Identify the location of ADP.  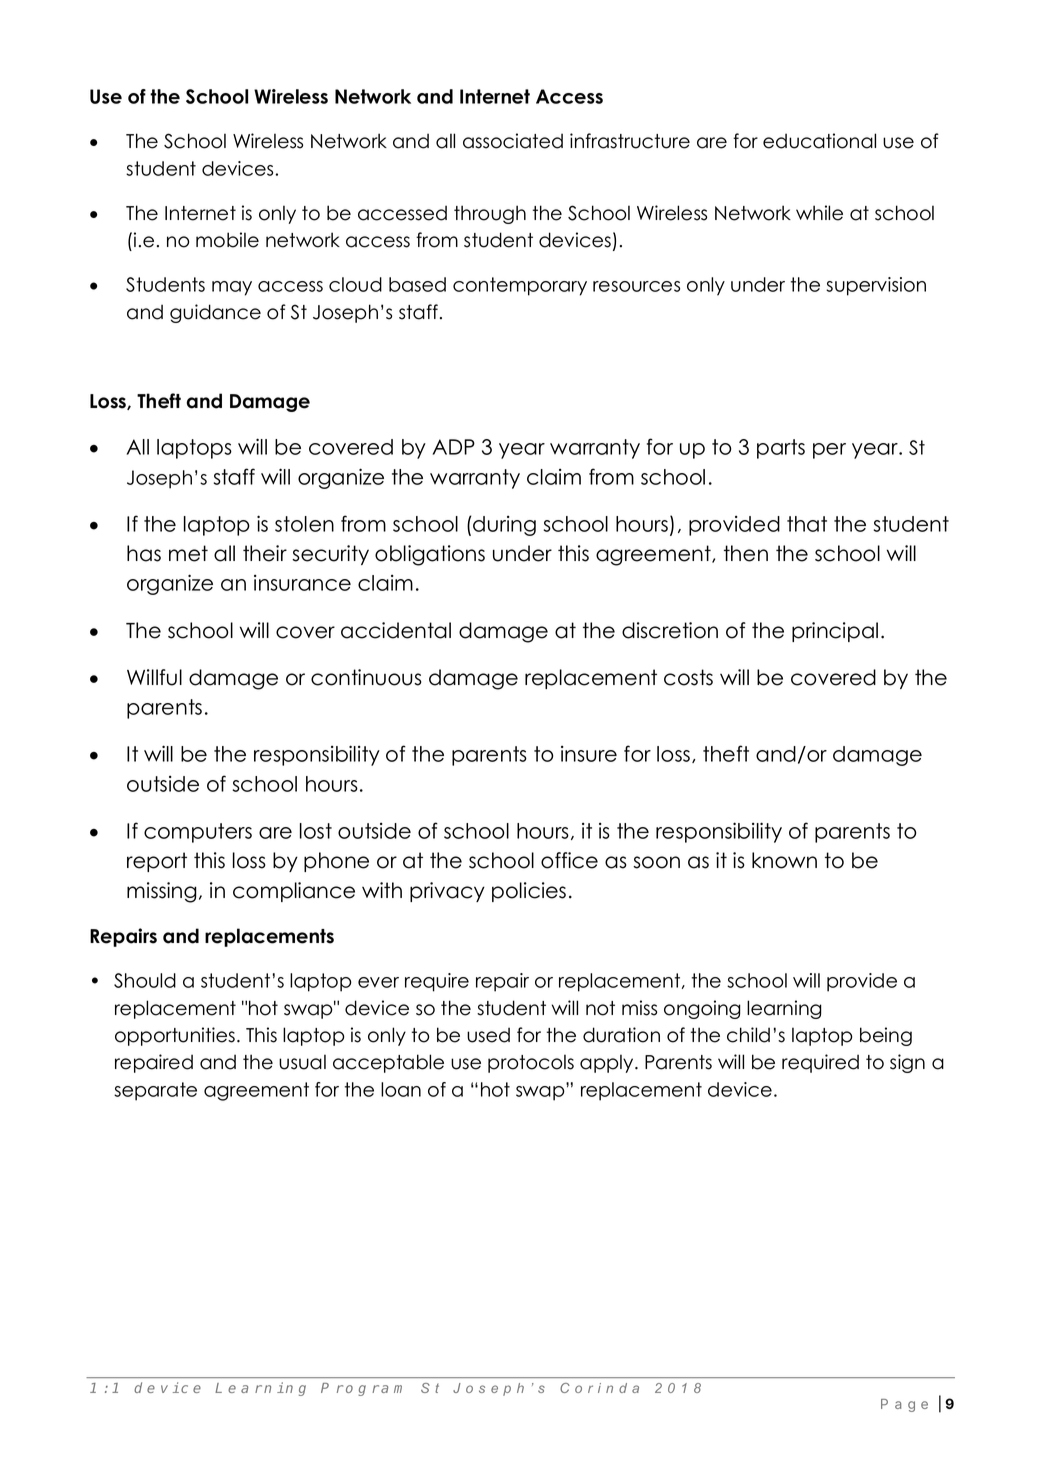
(453, 447).
